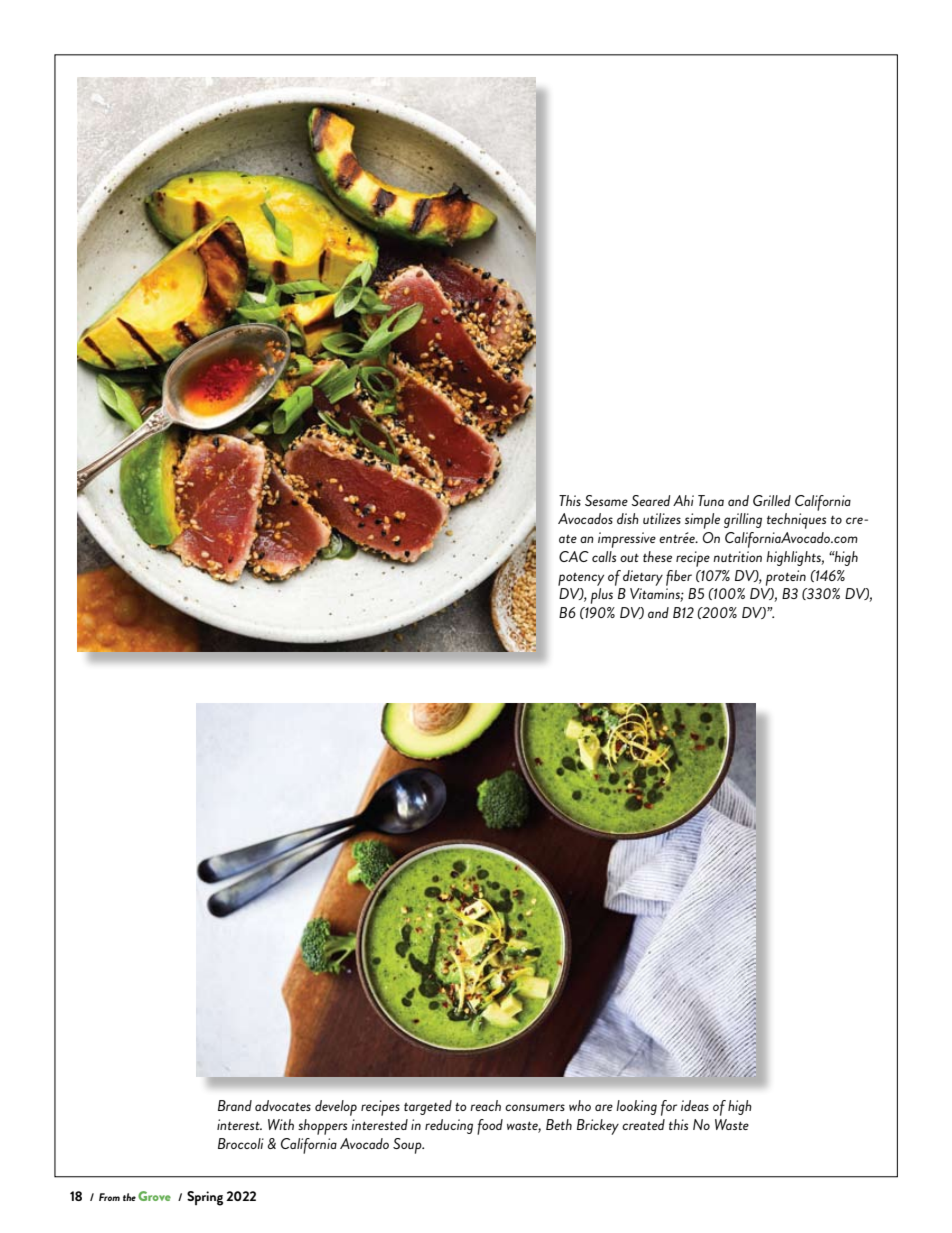 This image has width=952, height=1233. I want to click on simple, so click(702, 521).
